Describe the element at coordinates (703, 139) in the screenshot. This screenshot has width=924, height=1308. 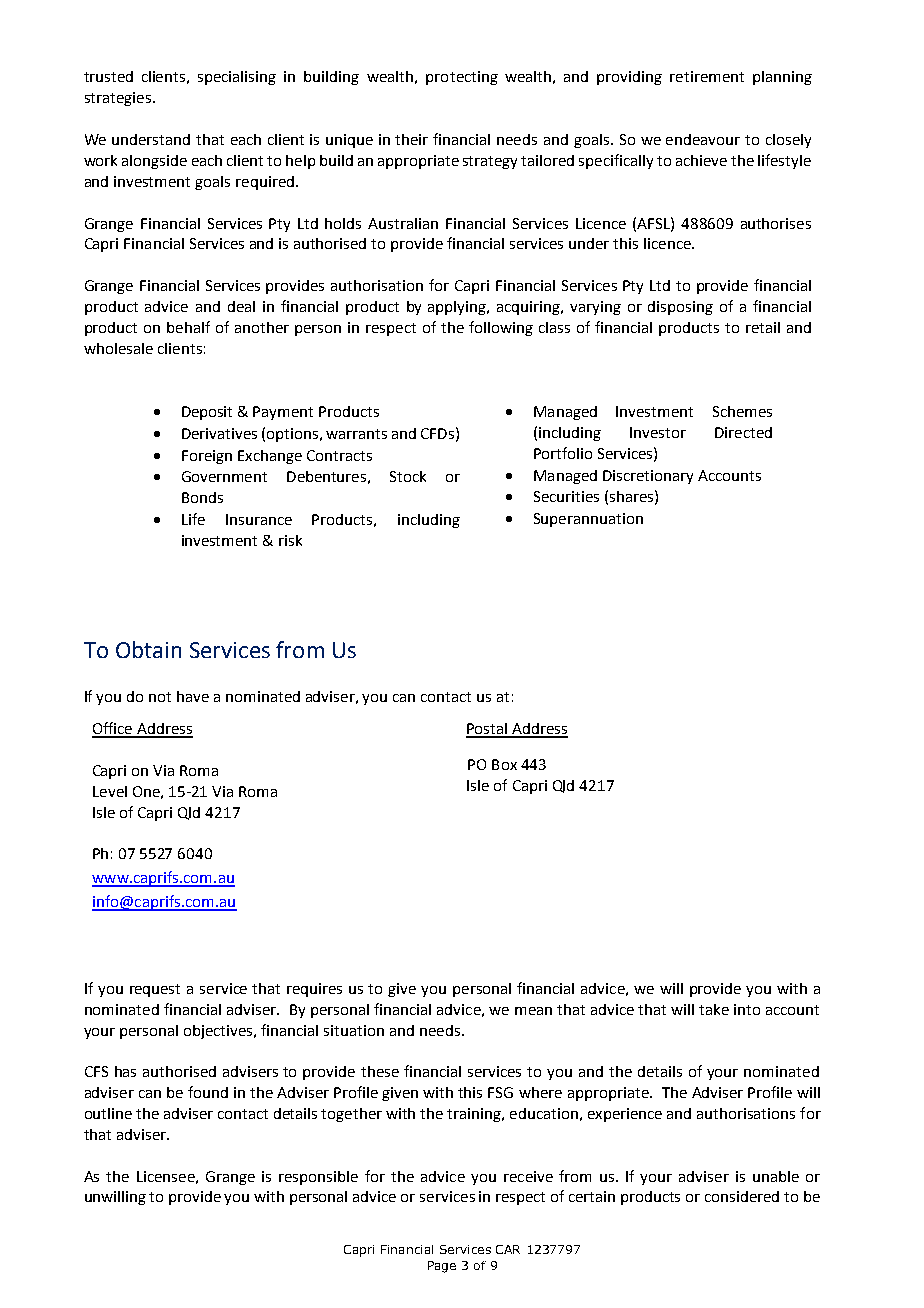
I see `endeavour` at that location.
